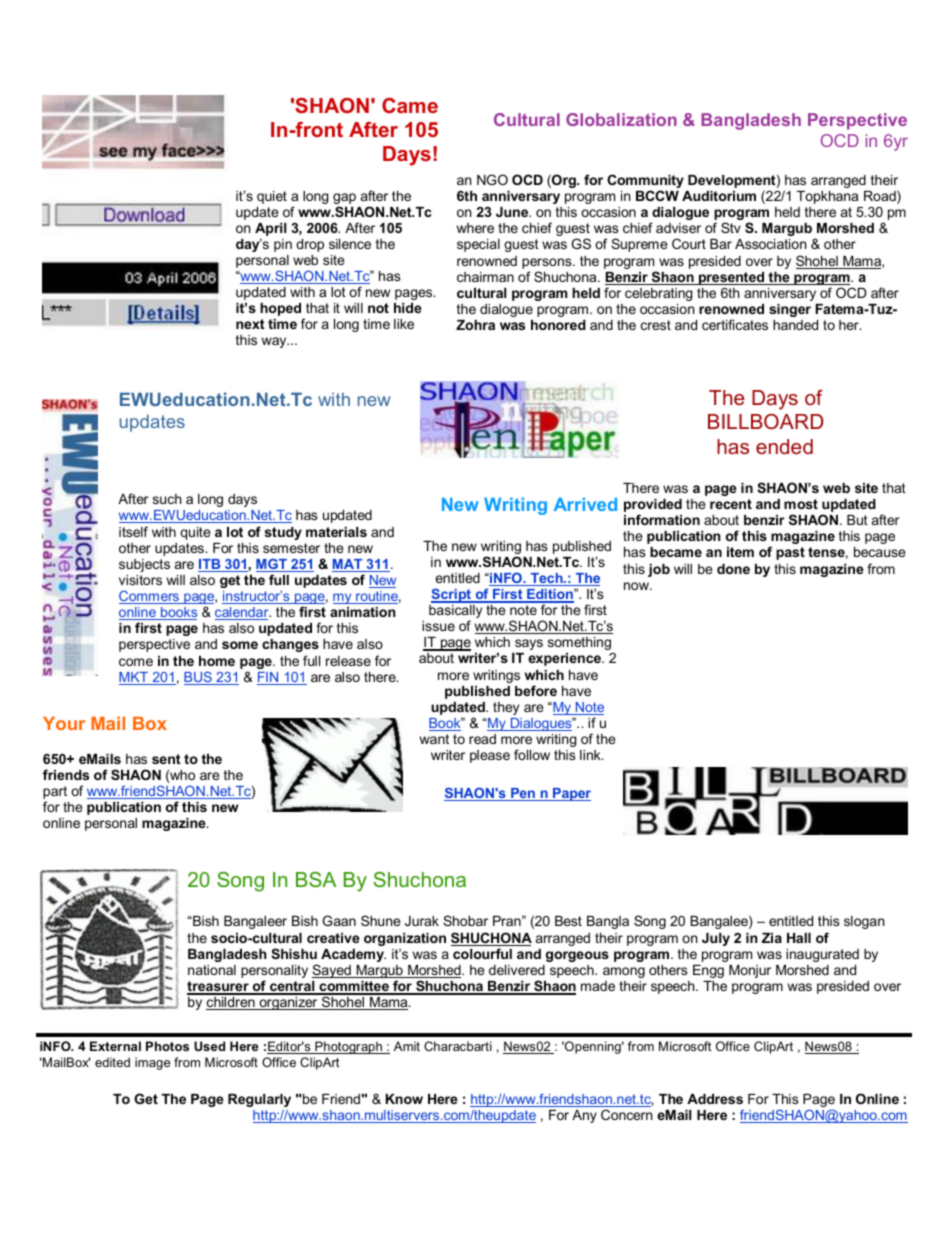 Image resolution: width=952 pixels, height=1233 pixels. Describe the element at coordinates (404, 1099) in the document. I see `Know` at that location.
